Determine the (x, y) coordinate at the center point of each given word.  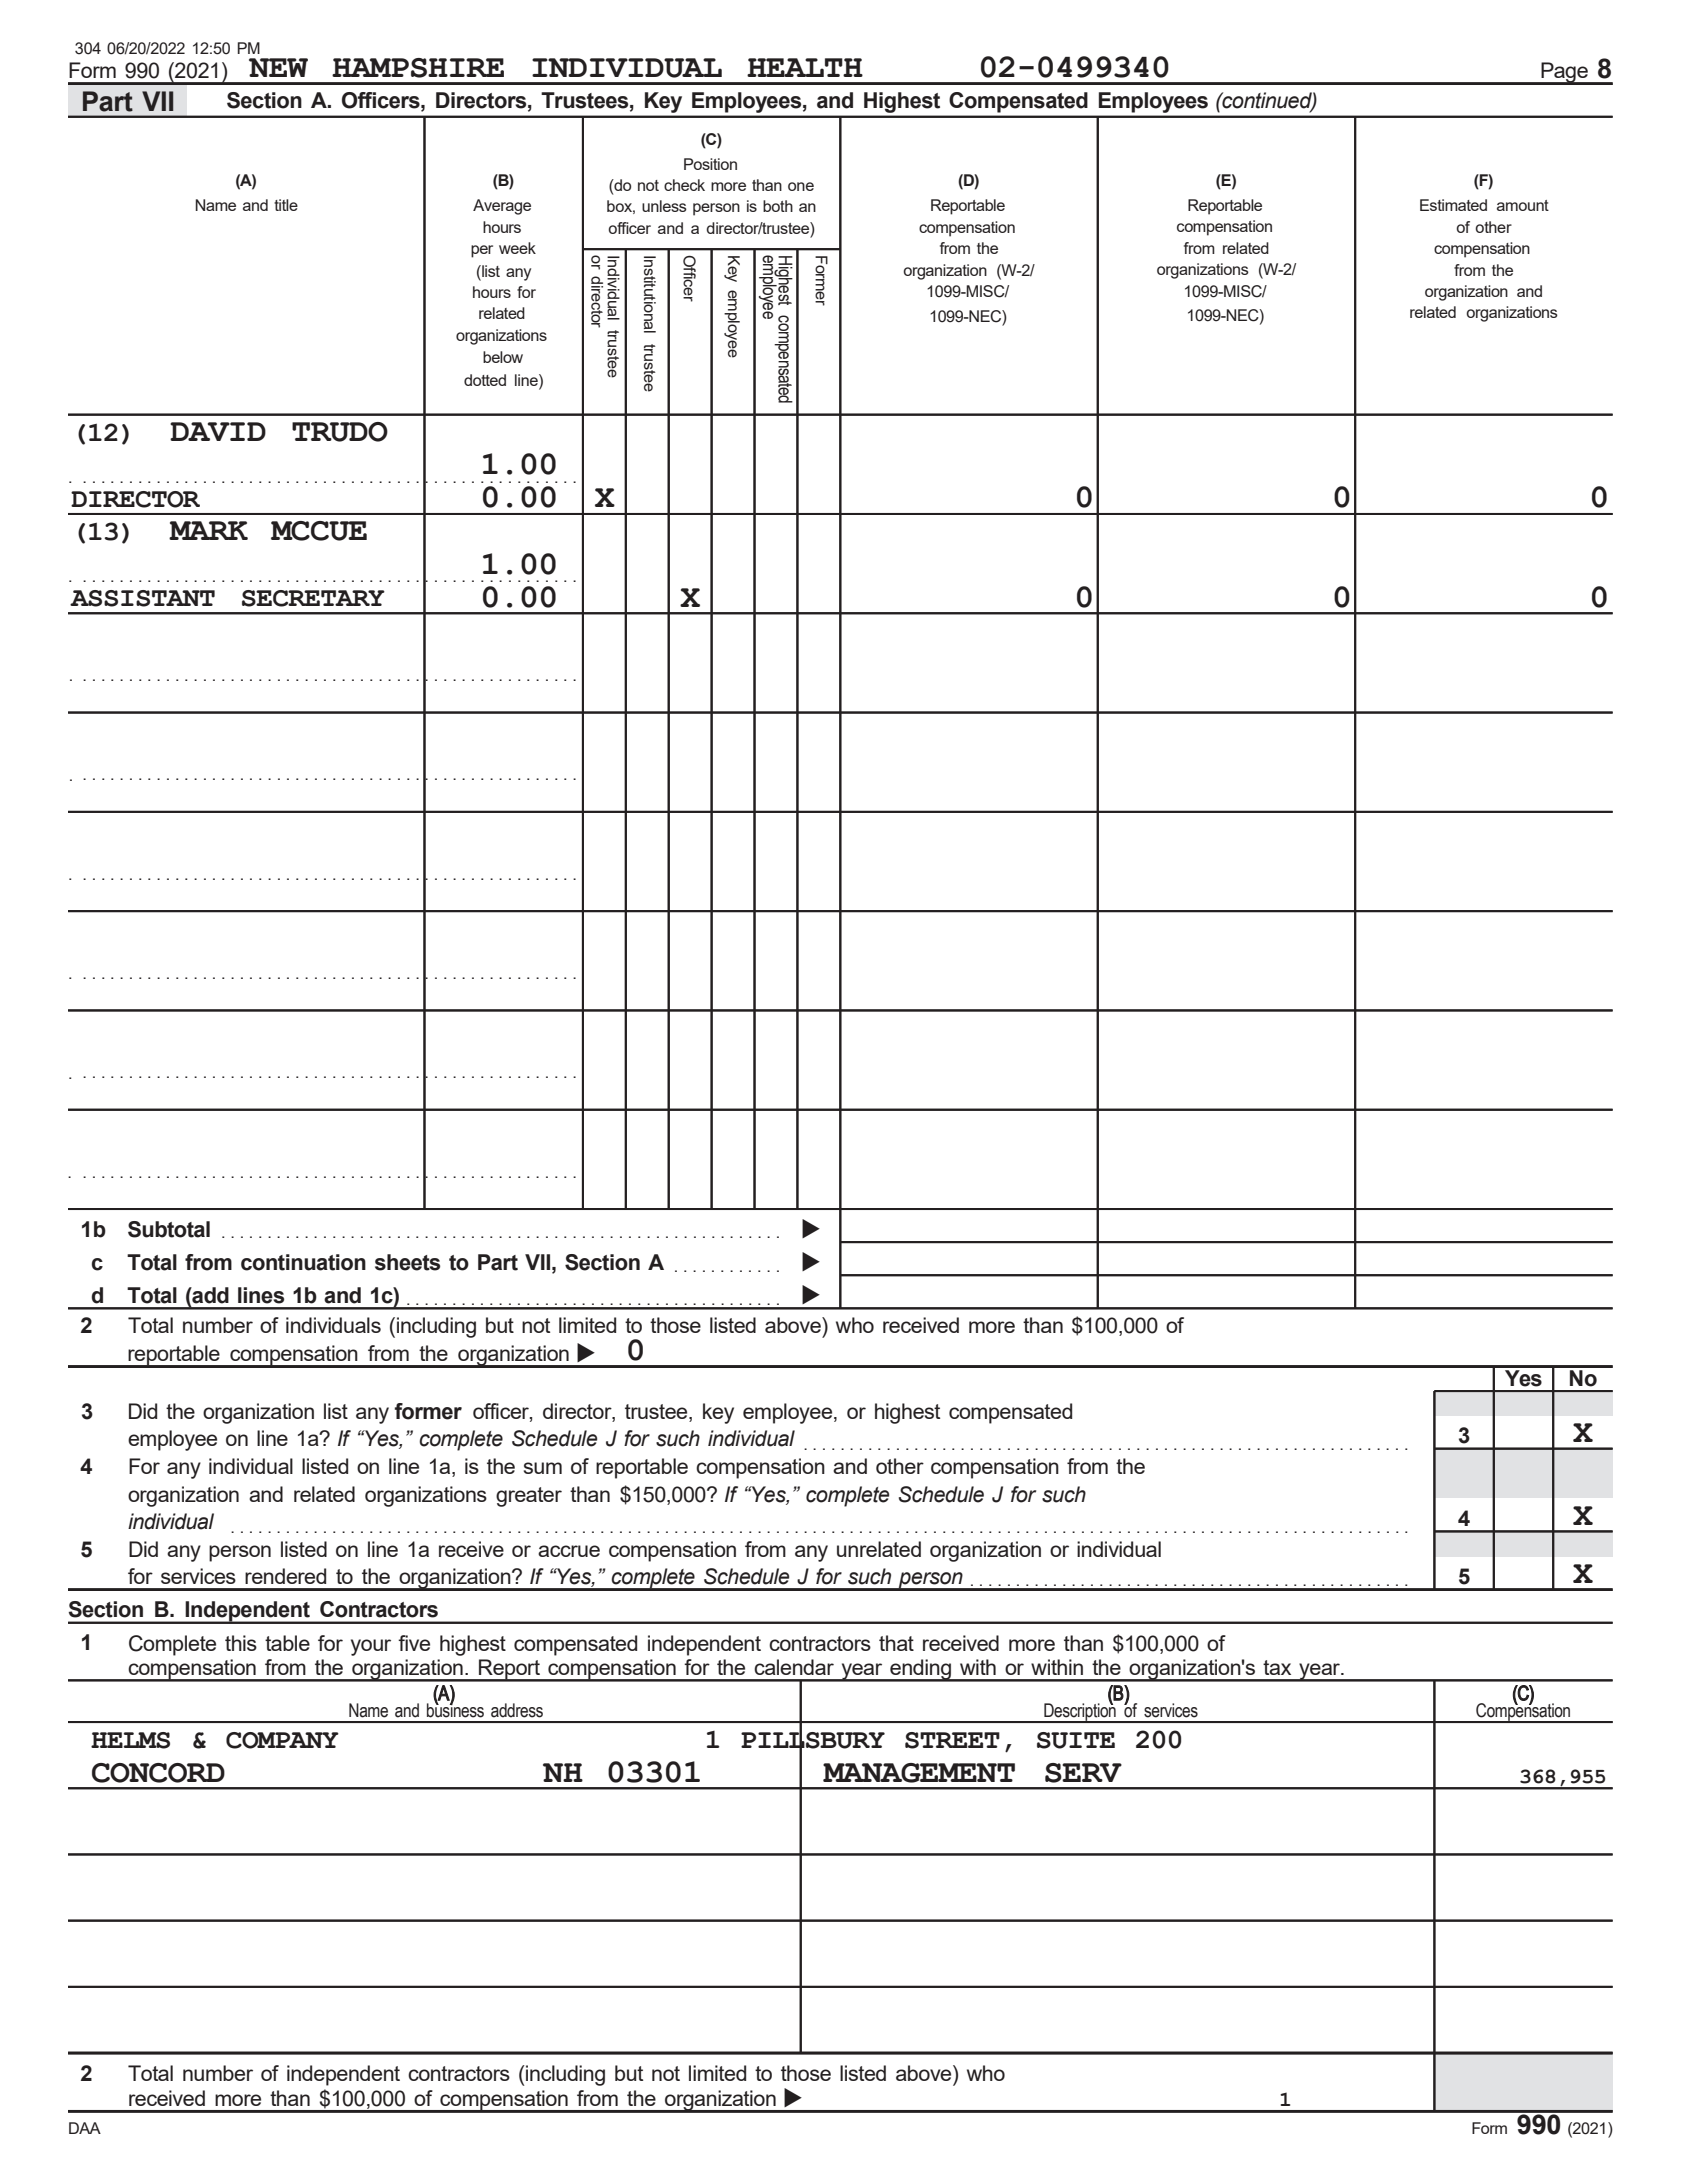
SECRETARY (313, 598)
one (801, 186)
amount (1523, 205)
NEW (278, 67)
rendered (285, 1576)
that (896, 1643)
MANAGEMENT (919, 1773)
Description (1080, 1712)
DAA (85, 2128)
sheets (407, 1262)
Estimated (1453, 205)
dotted (485, 380)
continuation (303, 1262)
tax (1277, 1667)
